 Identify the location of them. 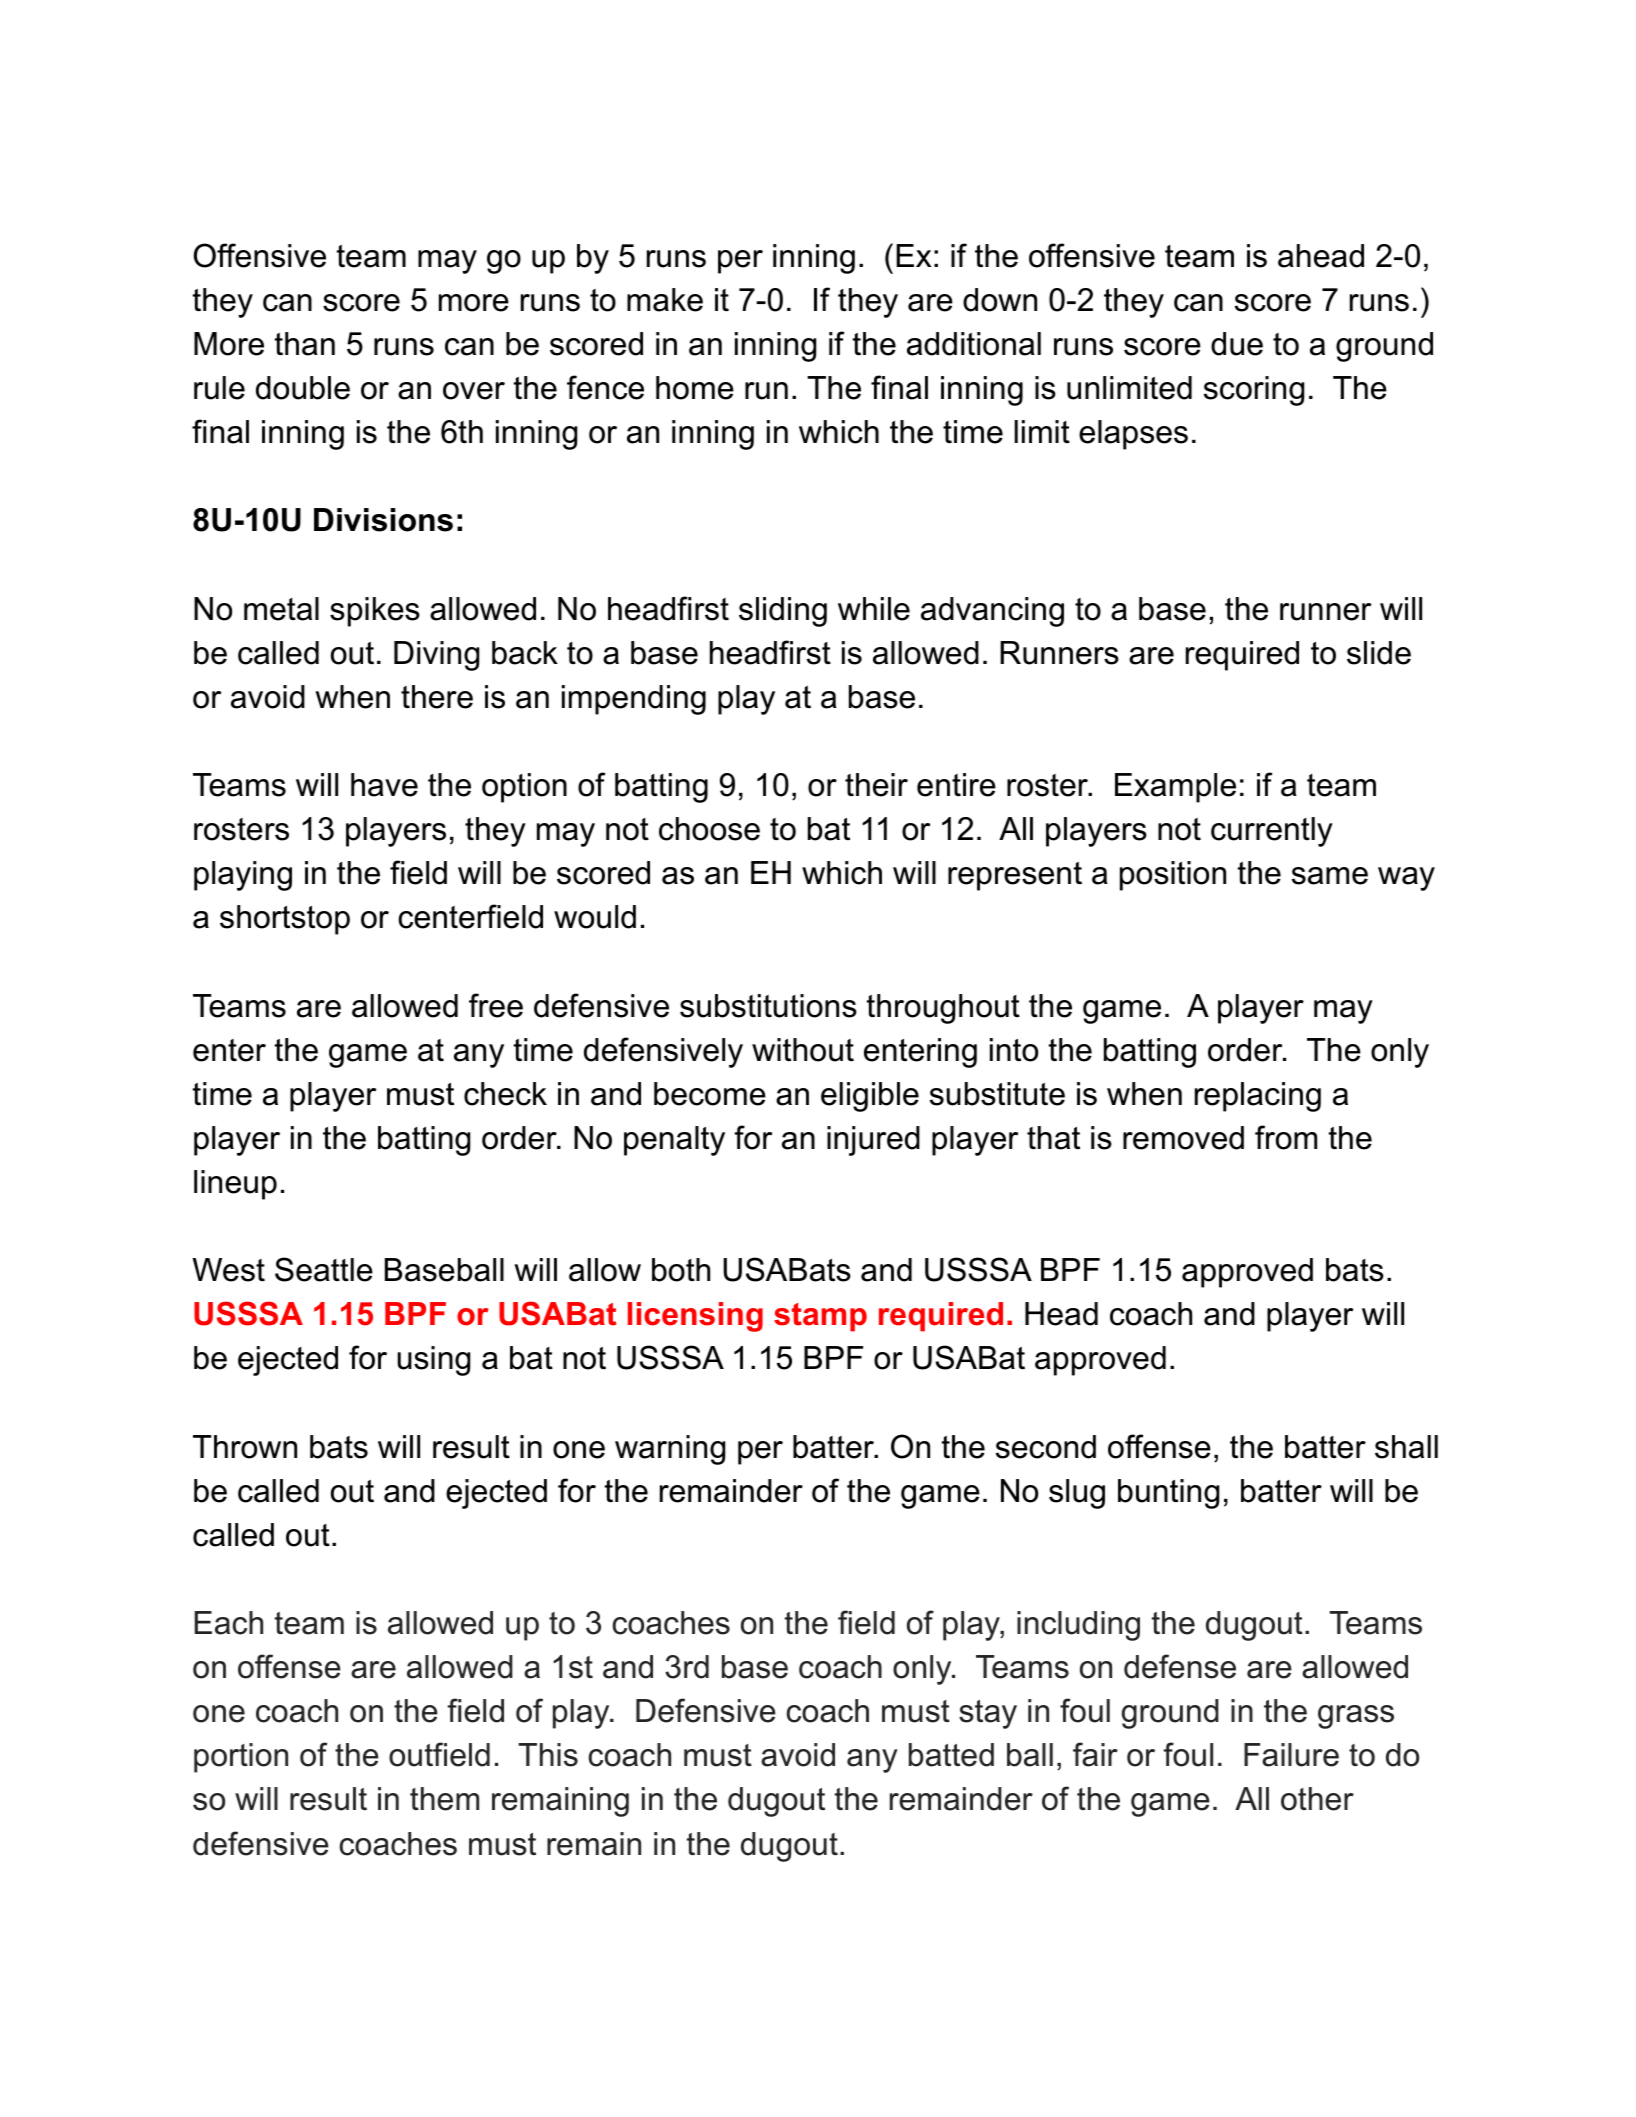
(444, 1799).
